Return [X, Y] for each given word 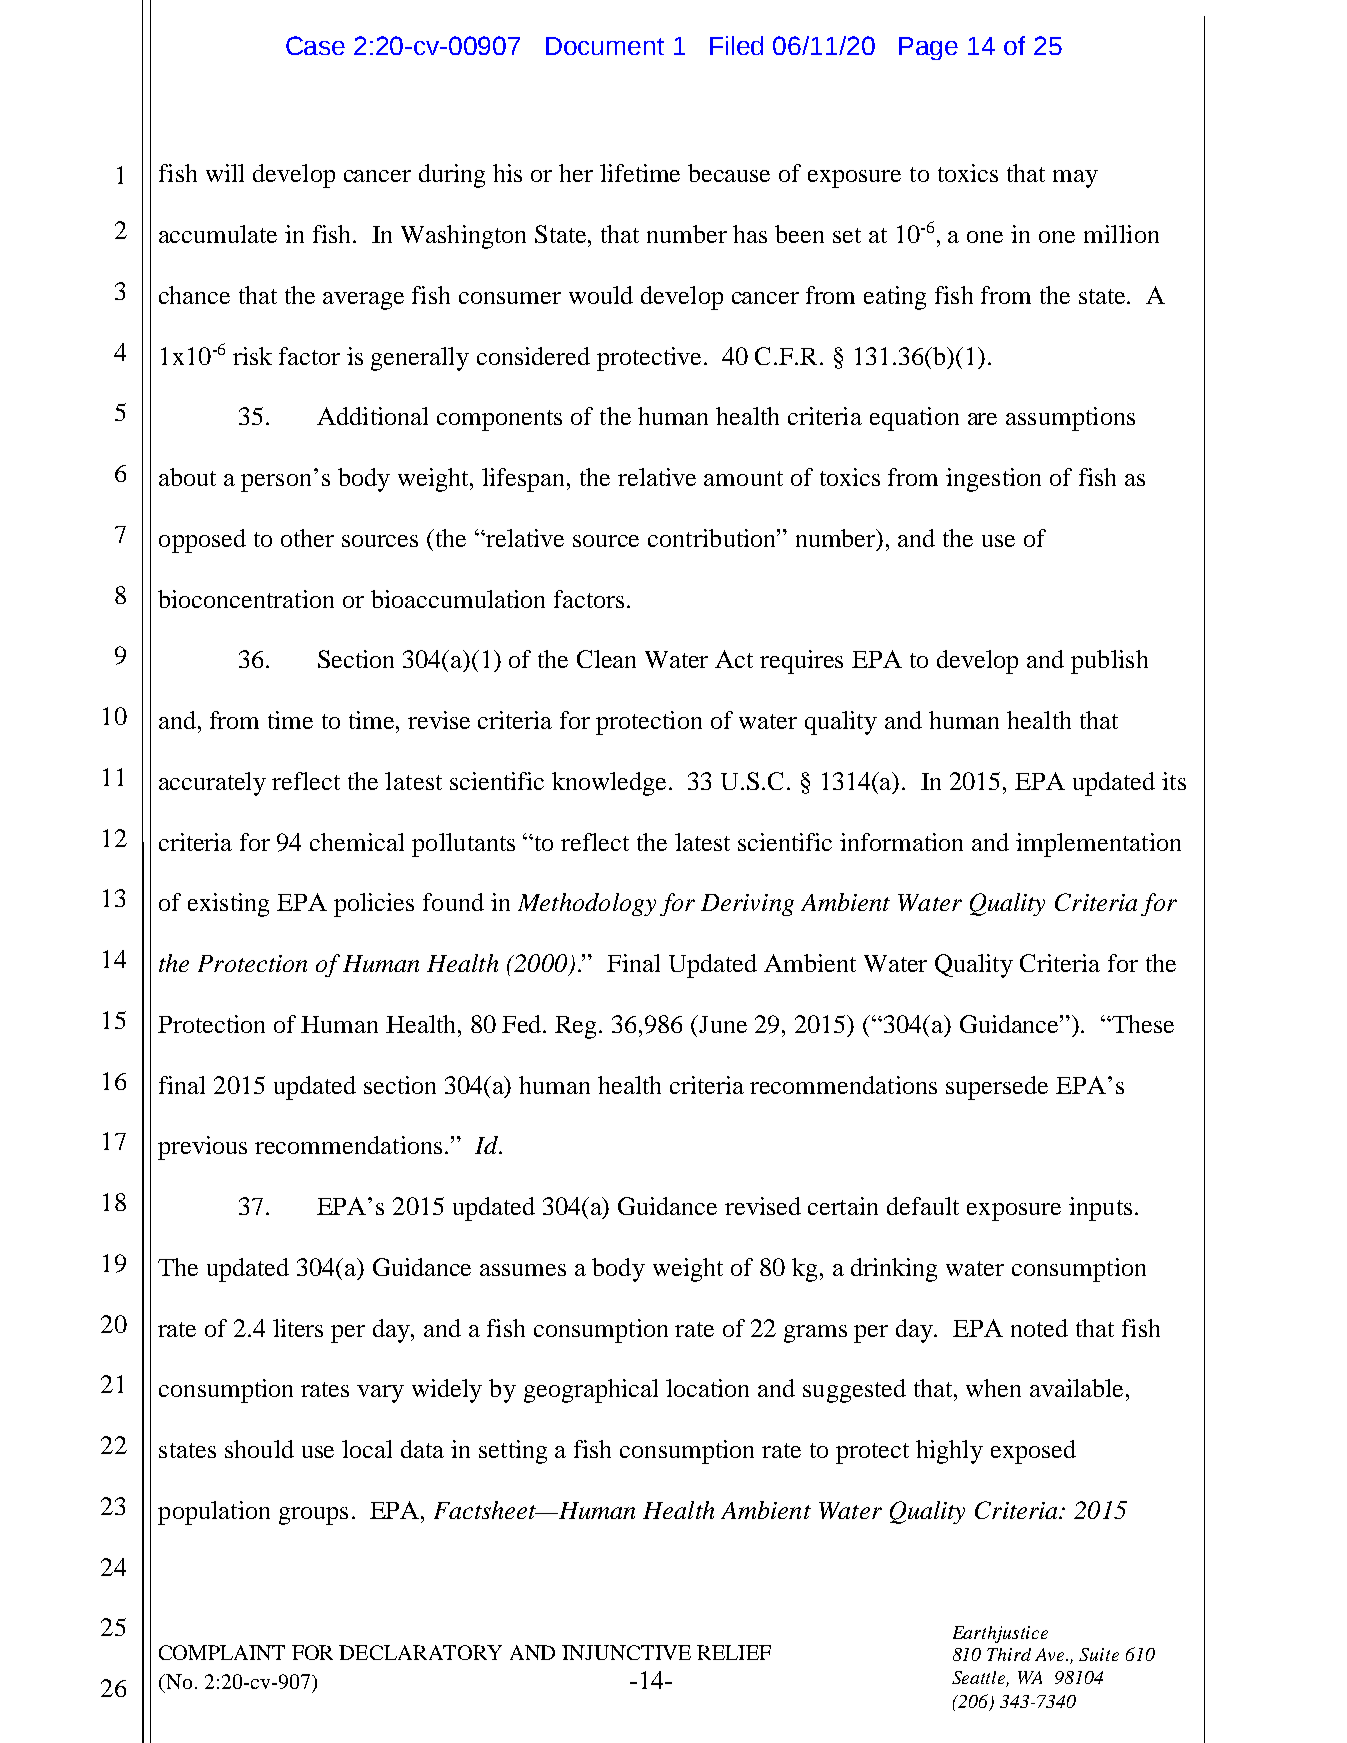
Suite [1099, 1654]
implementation [1098, 845]
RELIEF [734, 1652]
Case [315, 45]
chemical [357, 842]
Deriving [747, 905]
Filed [736, 45]
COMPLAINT [222, 1652]
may [1075, 179]
